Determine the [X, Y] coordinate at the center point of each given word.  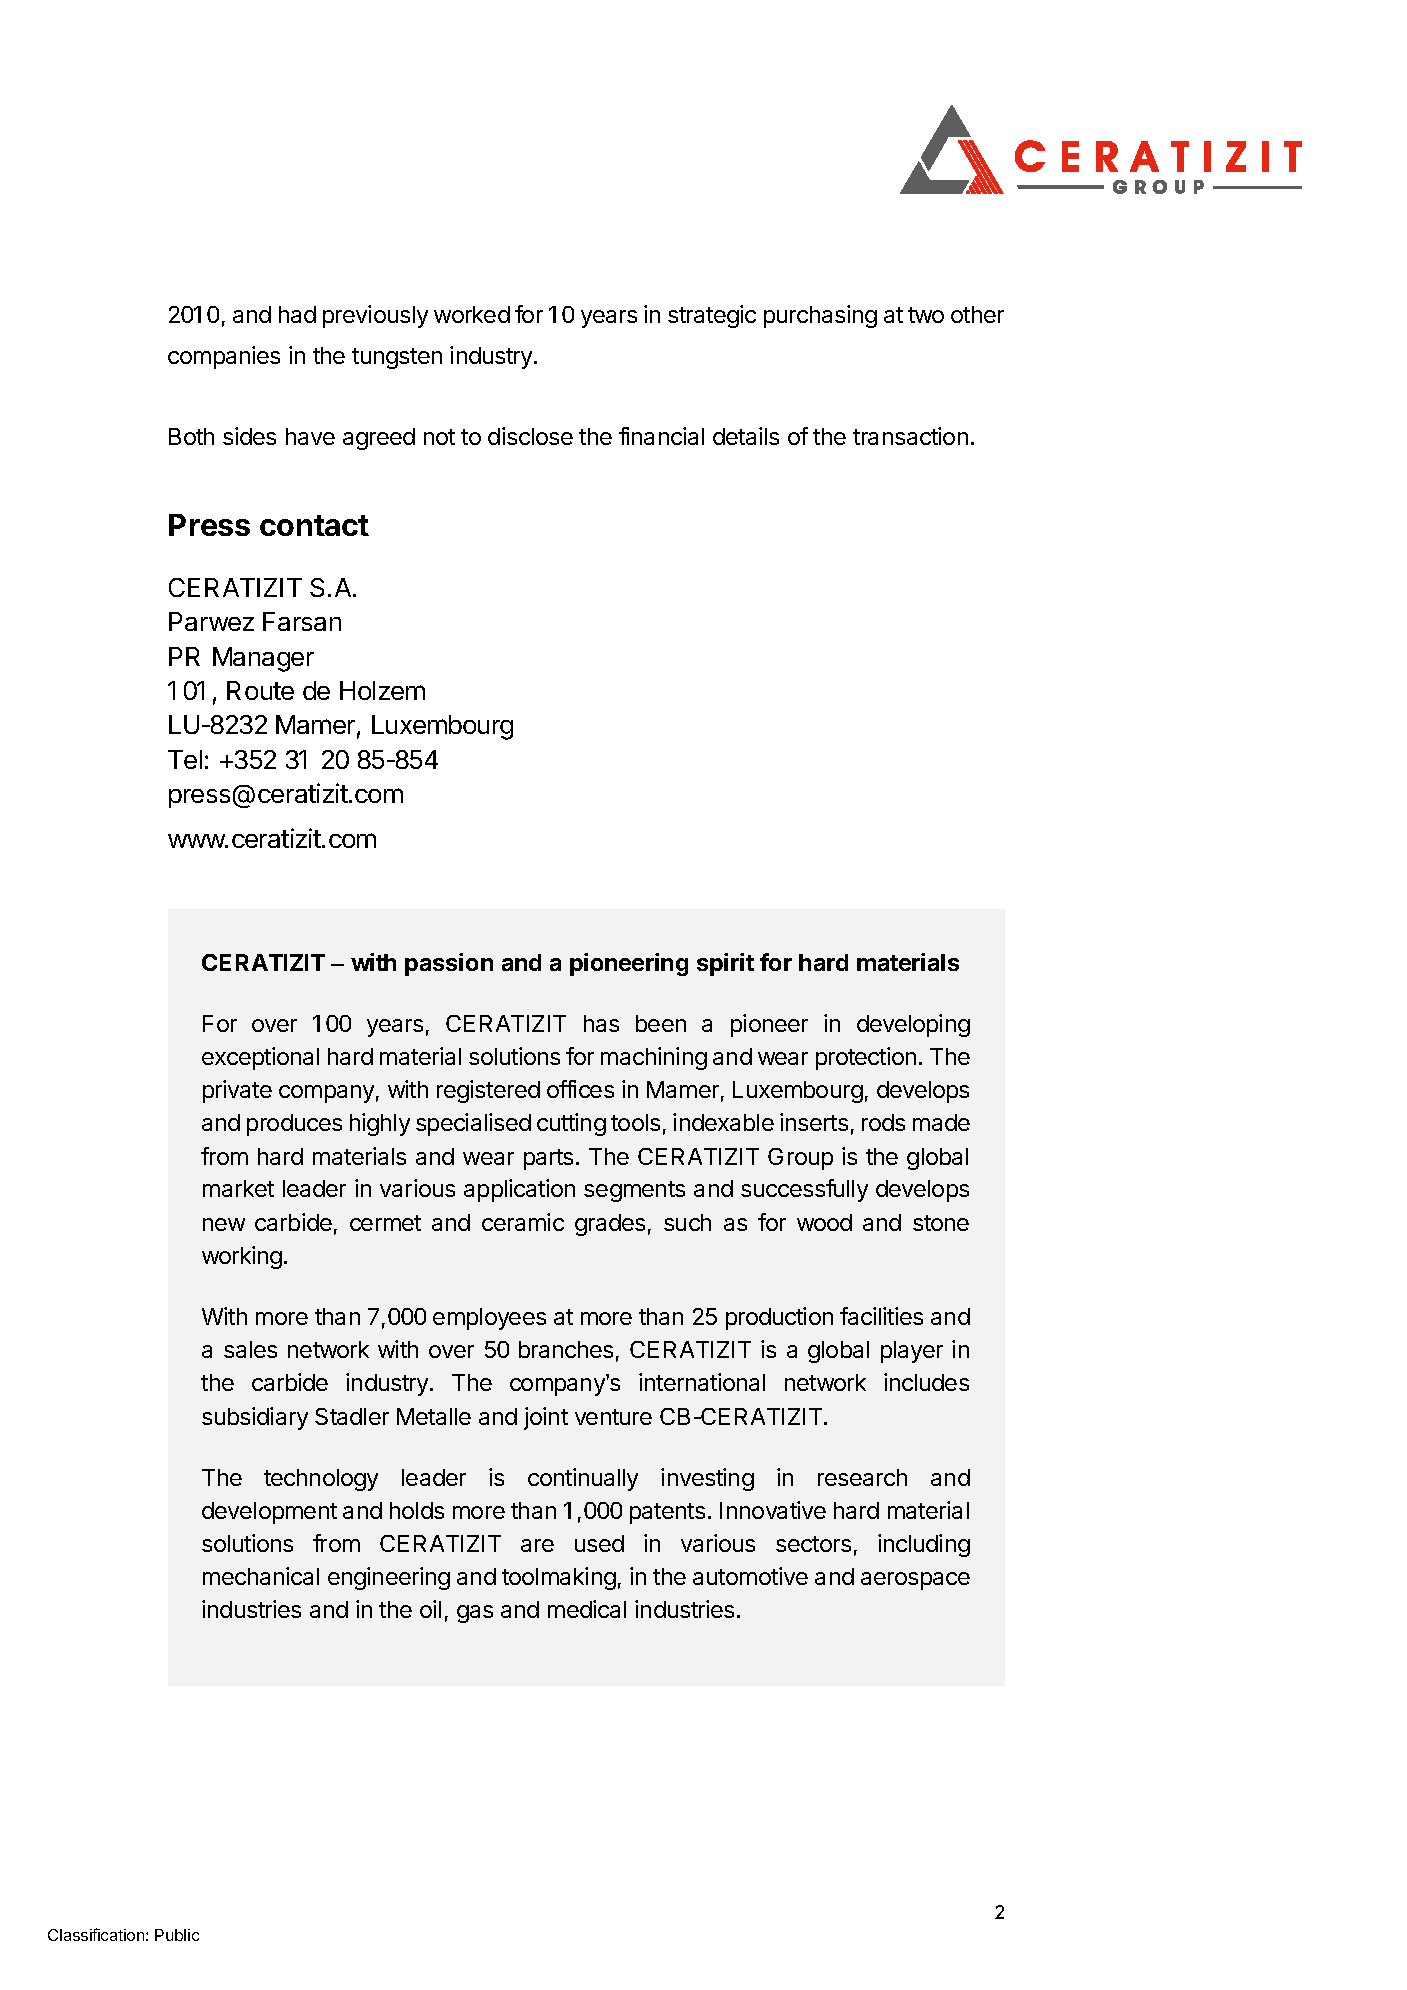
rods [883, 1122]
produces [294, 1125]
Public [177, 1935]
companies [224, 357]
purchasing [820, 316]
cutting [571, 1124]
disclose [530, 436]
